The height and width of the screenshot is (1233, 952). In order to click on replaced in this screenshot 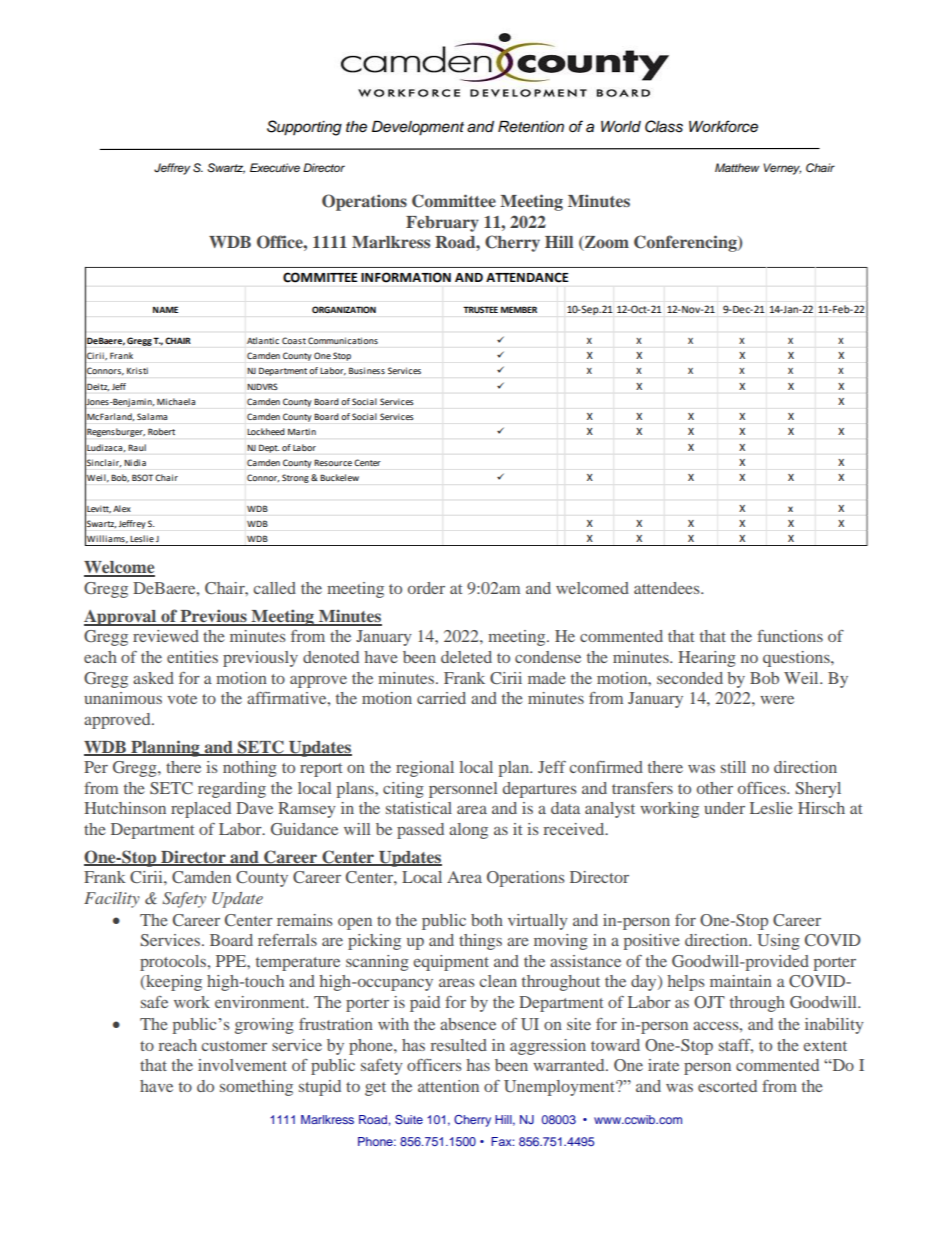, I will do `click(201, 810)`.
